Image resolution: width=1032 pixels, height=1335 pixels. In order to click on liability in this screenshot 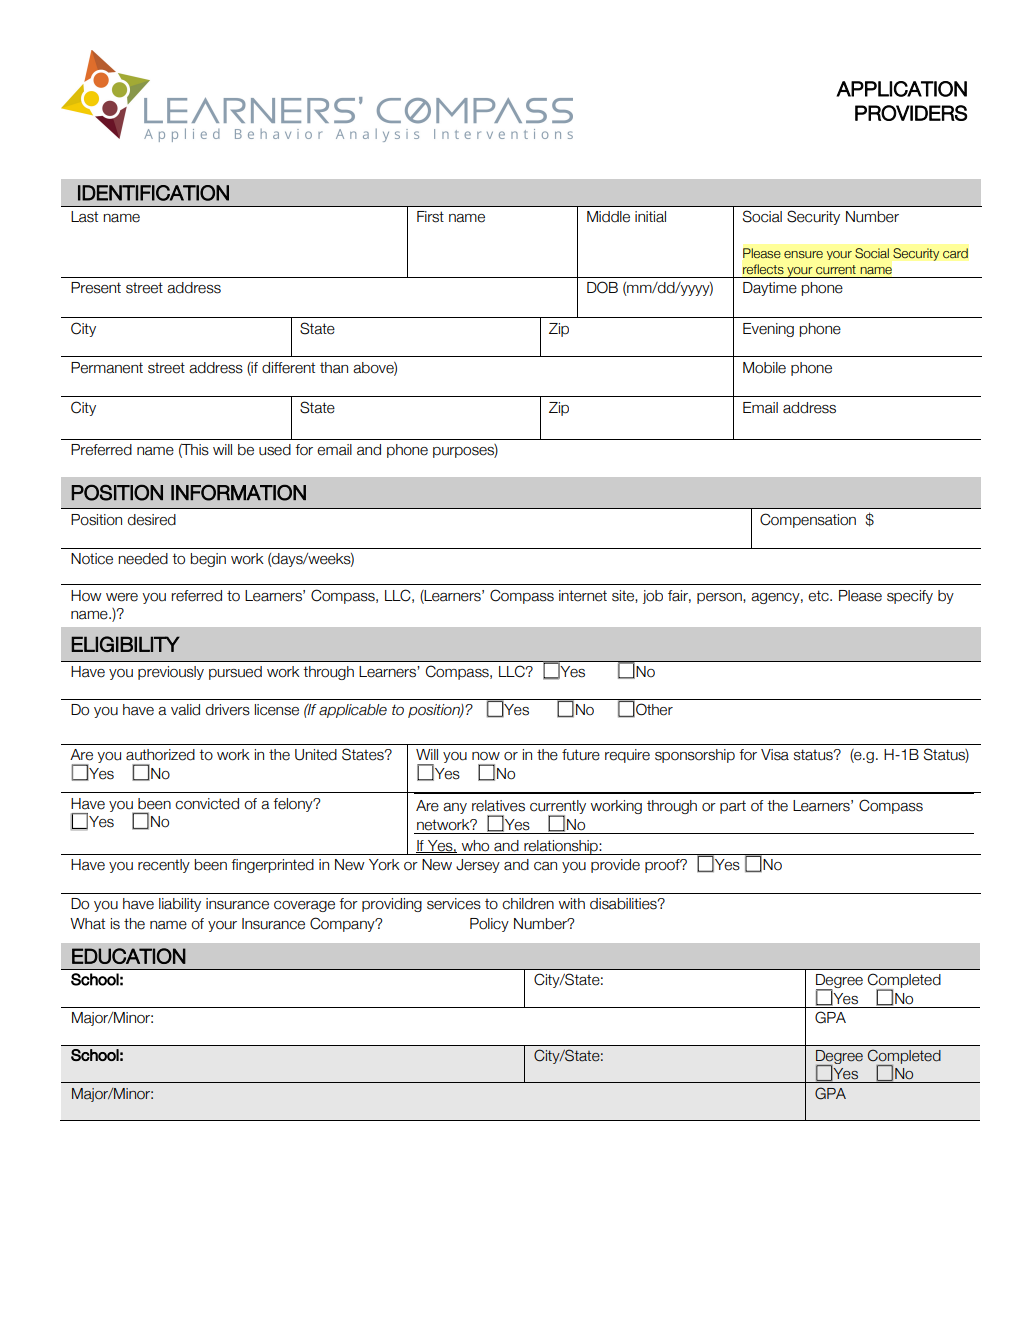, I will do `click(180, 905)`.
